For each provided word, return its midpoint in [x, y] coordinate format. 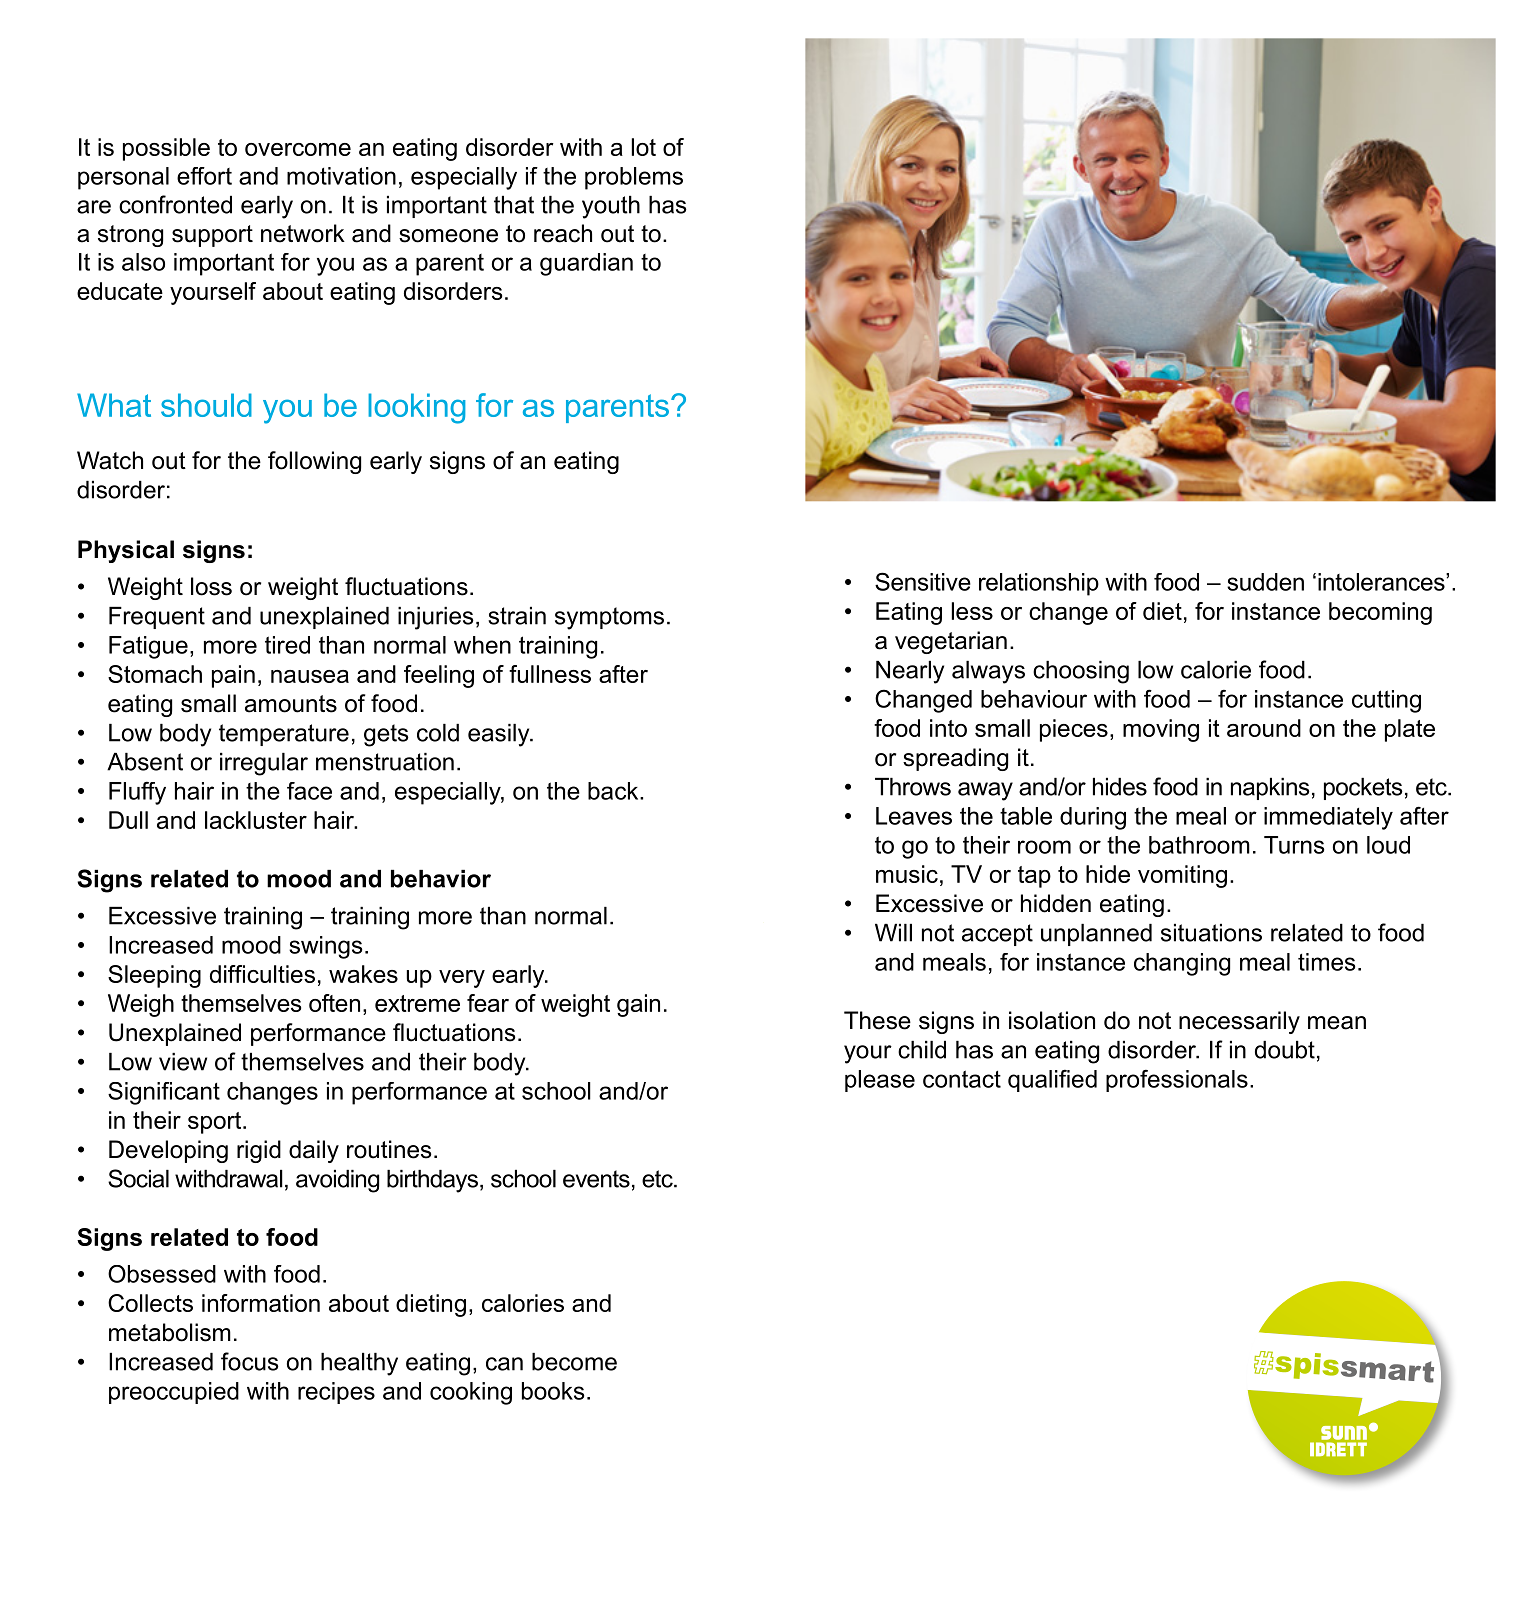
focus [250, 1361]
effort [204, 176]
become [574, 1362]
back [614, 791]
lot [644, 147]
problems [634, 178]
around [1264, 728]
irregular [264, 764]
